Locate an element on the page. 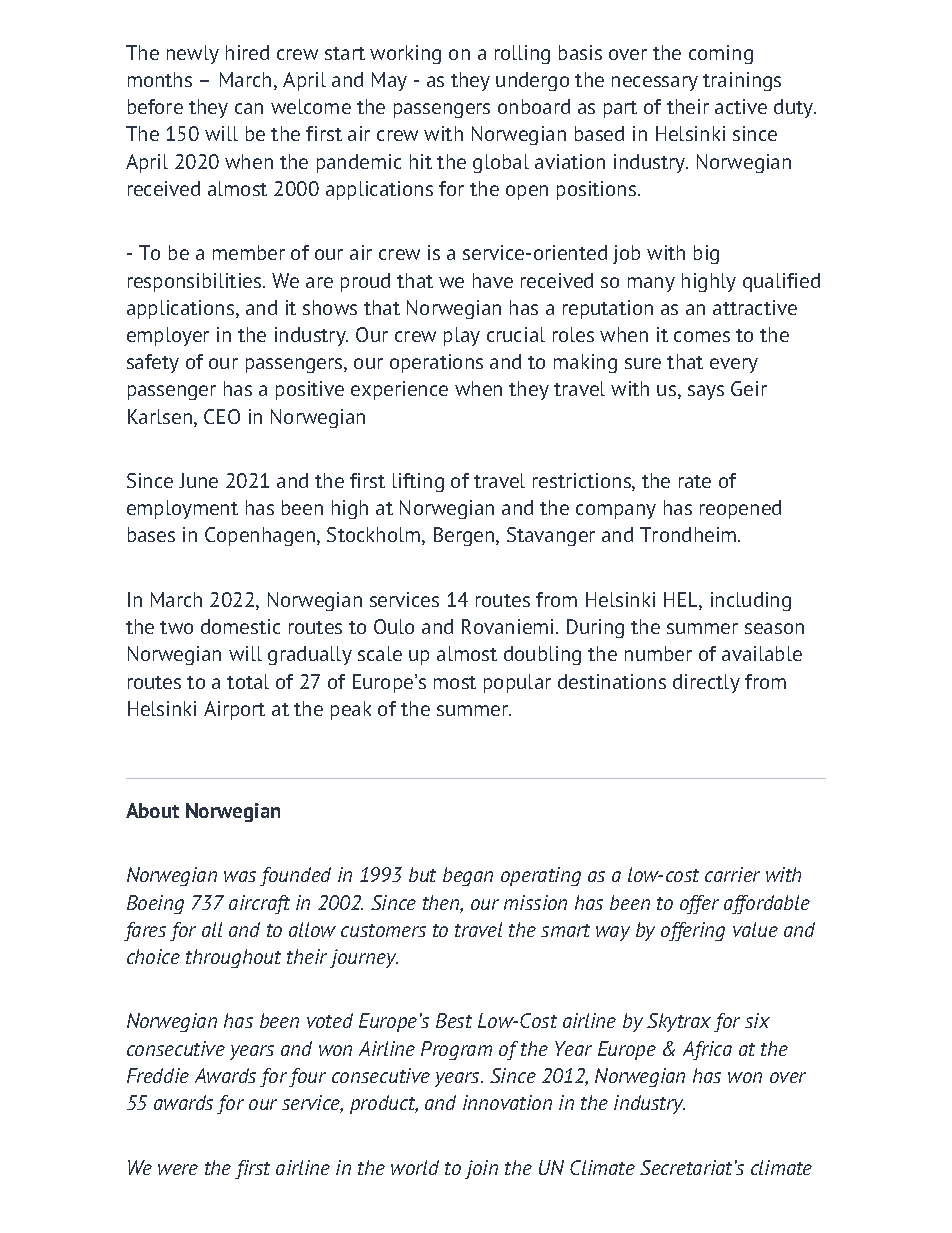  Africa is located at coordinates (707, 1050).
